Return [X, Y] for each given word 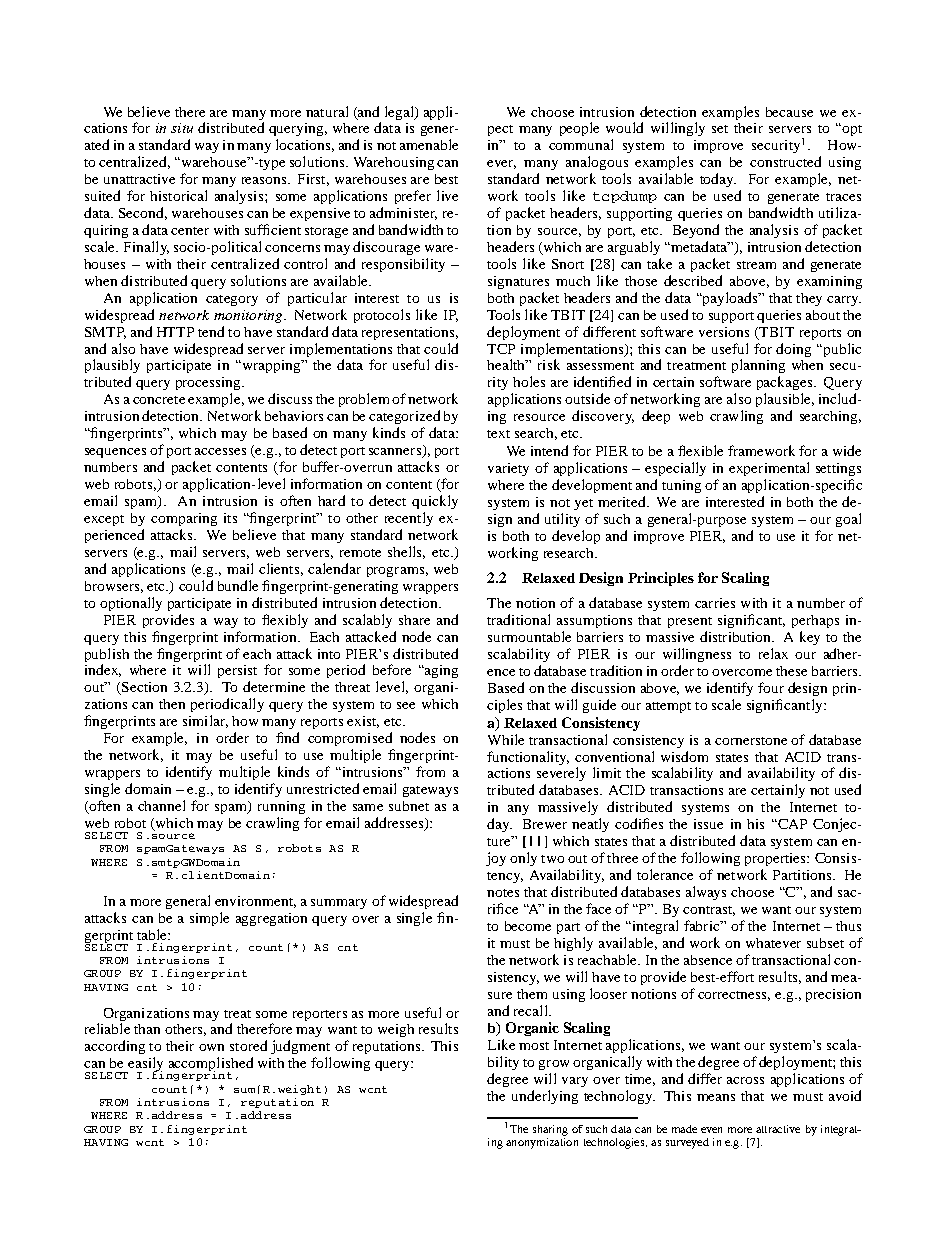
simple [209, 919]
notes [503, 893]
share [414, 620]
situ [182, 128]
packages [786, 383]
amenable [429, 144]
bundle [238, 585]
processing [209, 383]
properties [776, 859]
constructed [785, 161]
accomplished [211, 1065]
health [507, 364]
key [810, 638]
